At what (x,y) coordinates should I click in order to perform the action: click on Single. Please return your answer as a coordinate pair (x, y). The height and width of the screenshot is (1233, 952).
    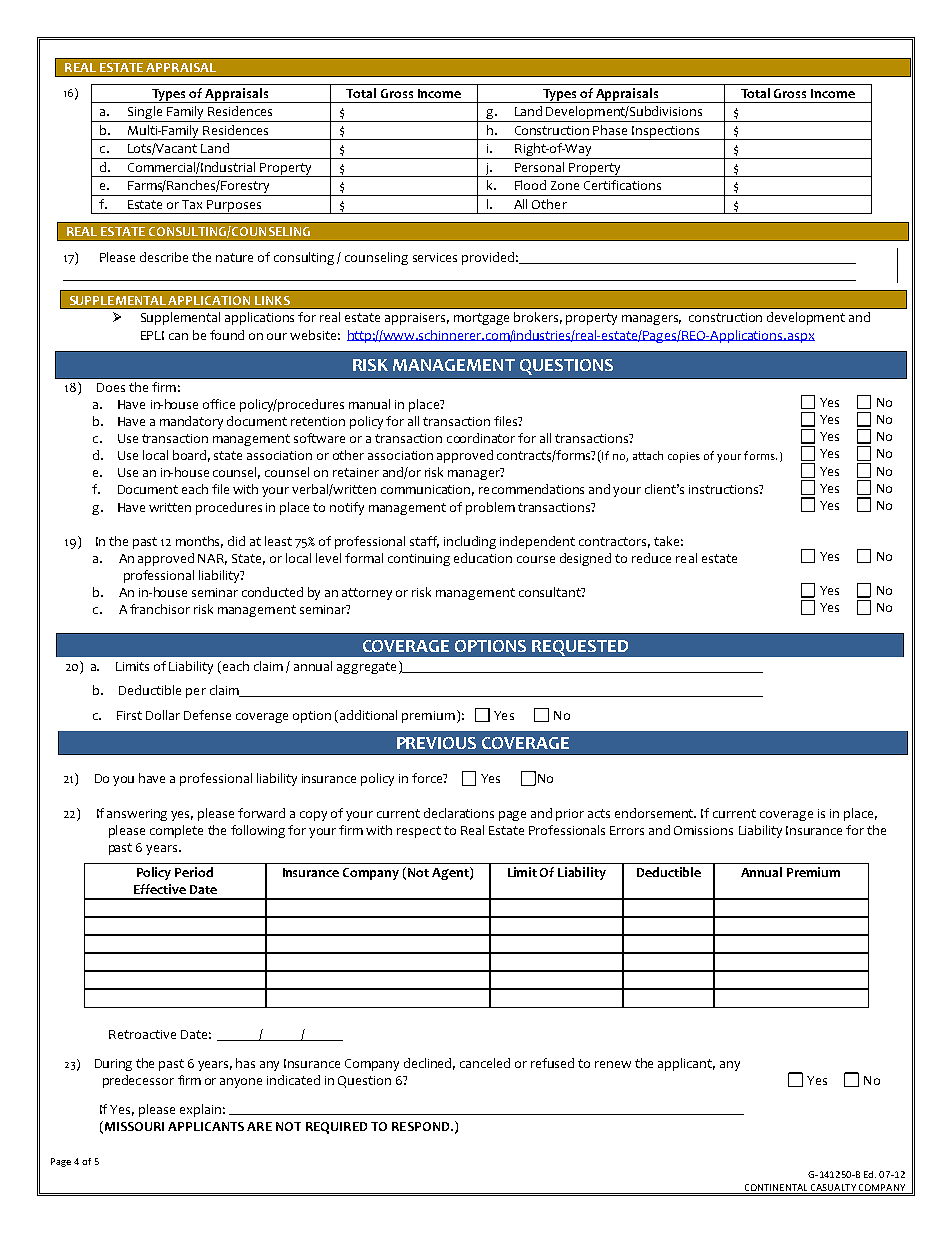
    Looking at the image, I should click on (145, 114).
